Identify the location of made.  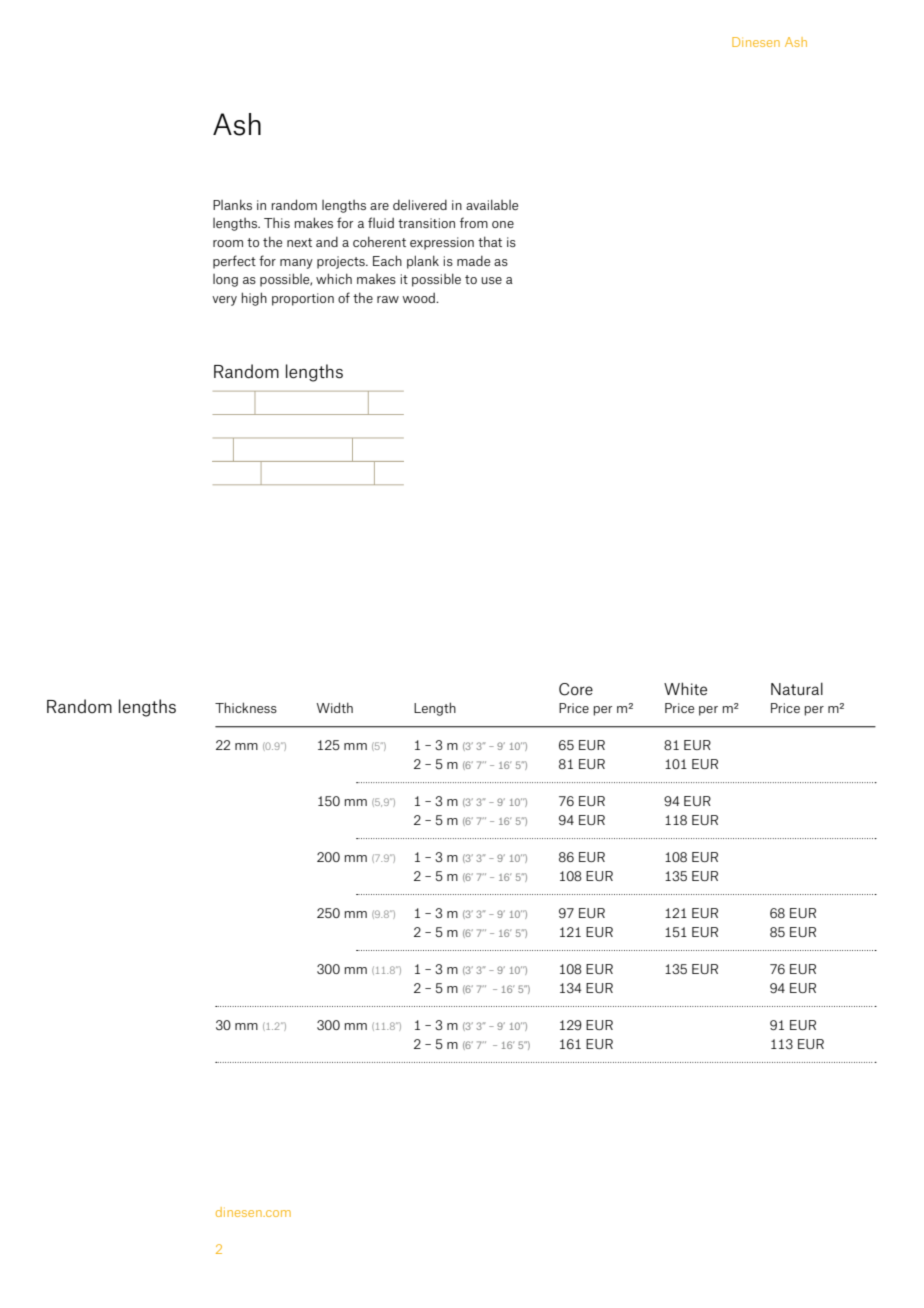
(473, 260).
